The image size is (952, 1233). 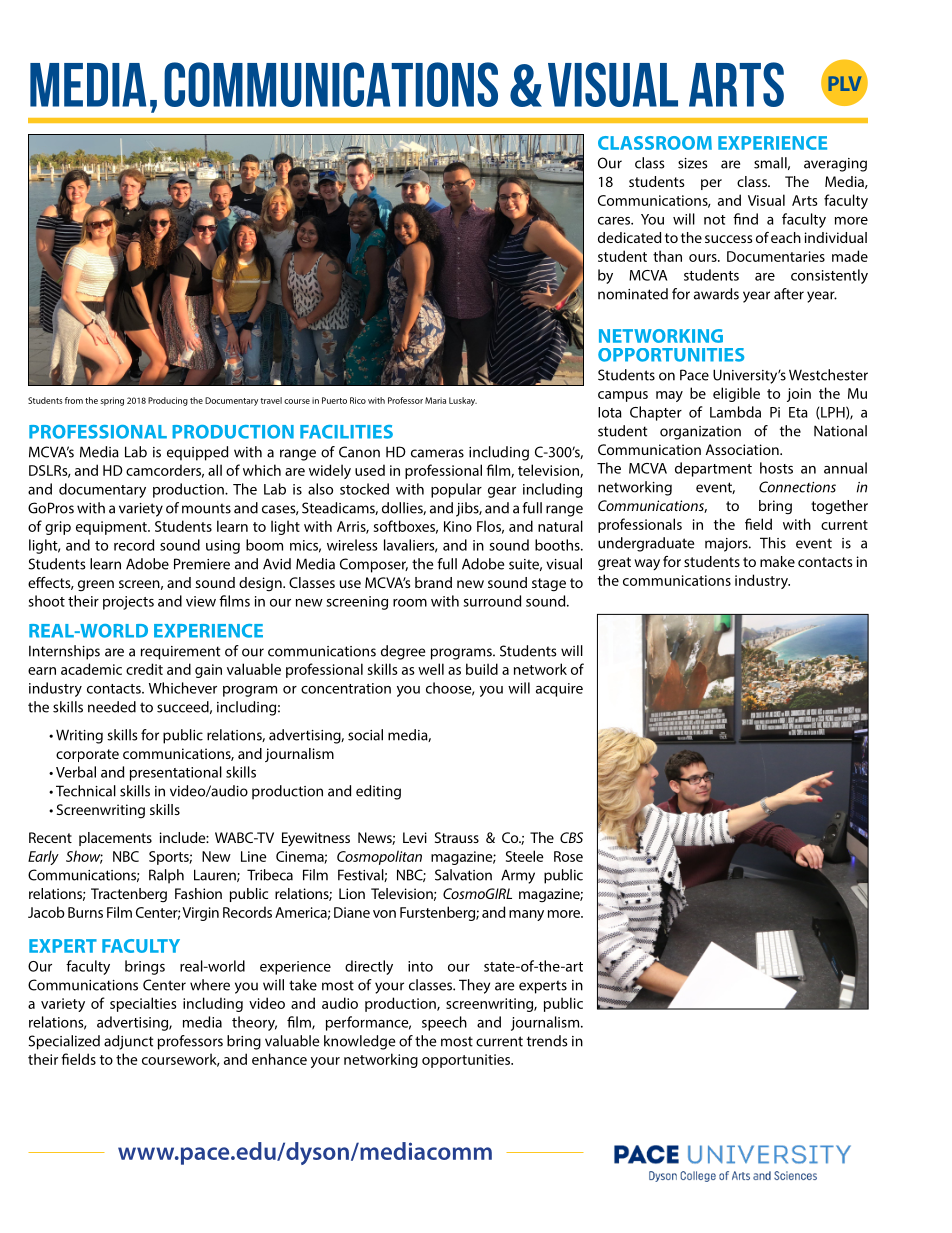 I want to click on find, so click(x=745, y=219).
